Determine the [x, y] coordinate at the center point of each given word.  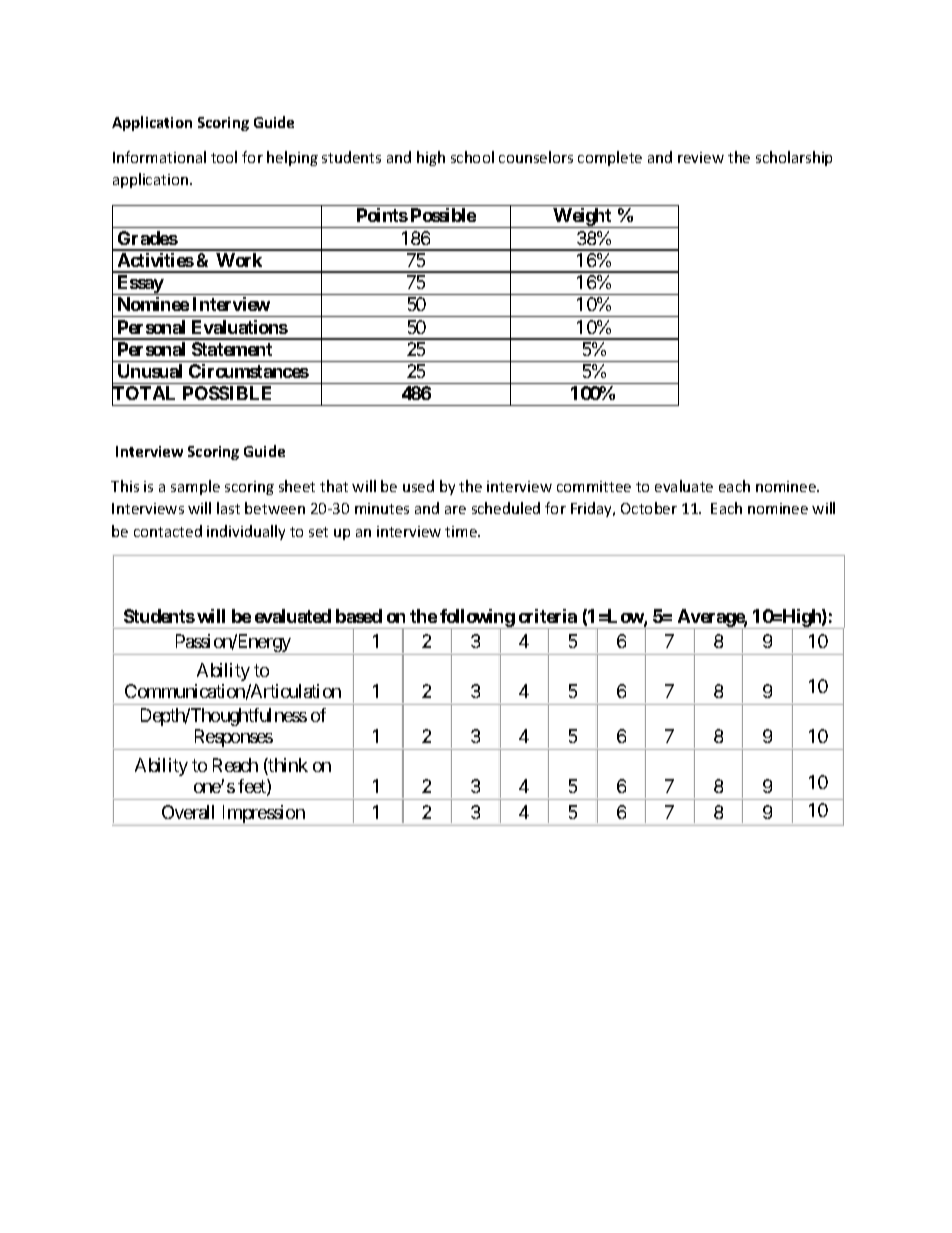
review [701, 157]
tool [224, 157]
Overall [188, 812]
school [472, 157]
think [287, 766]
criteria [548, 616]
